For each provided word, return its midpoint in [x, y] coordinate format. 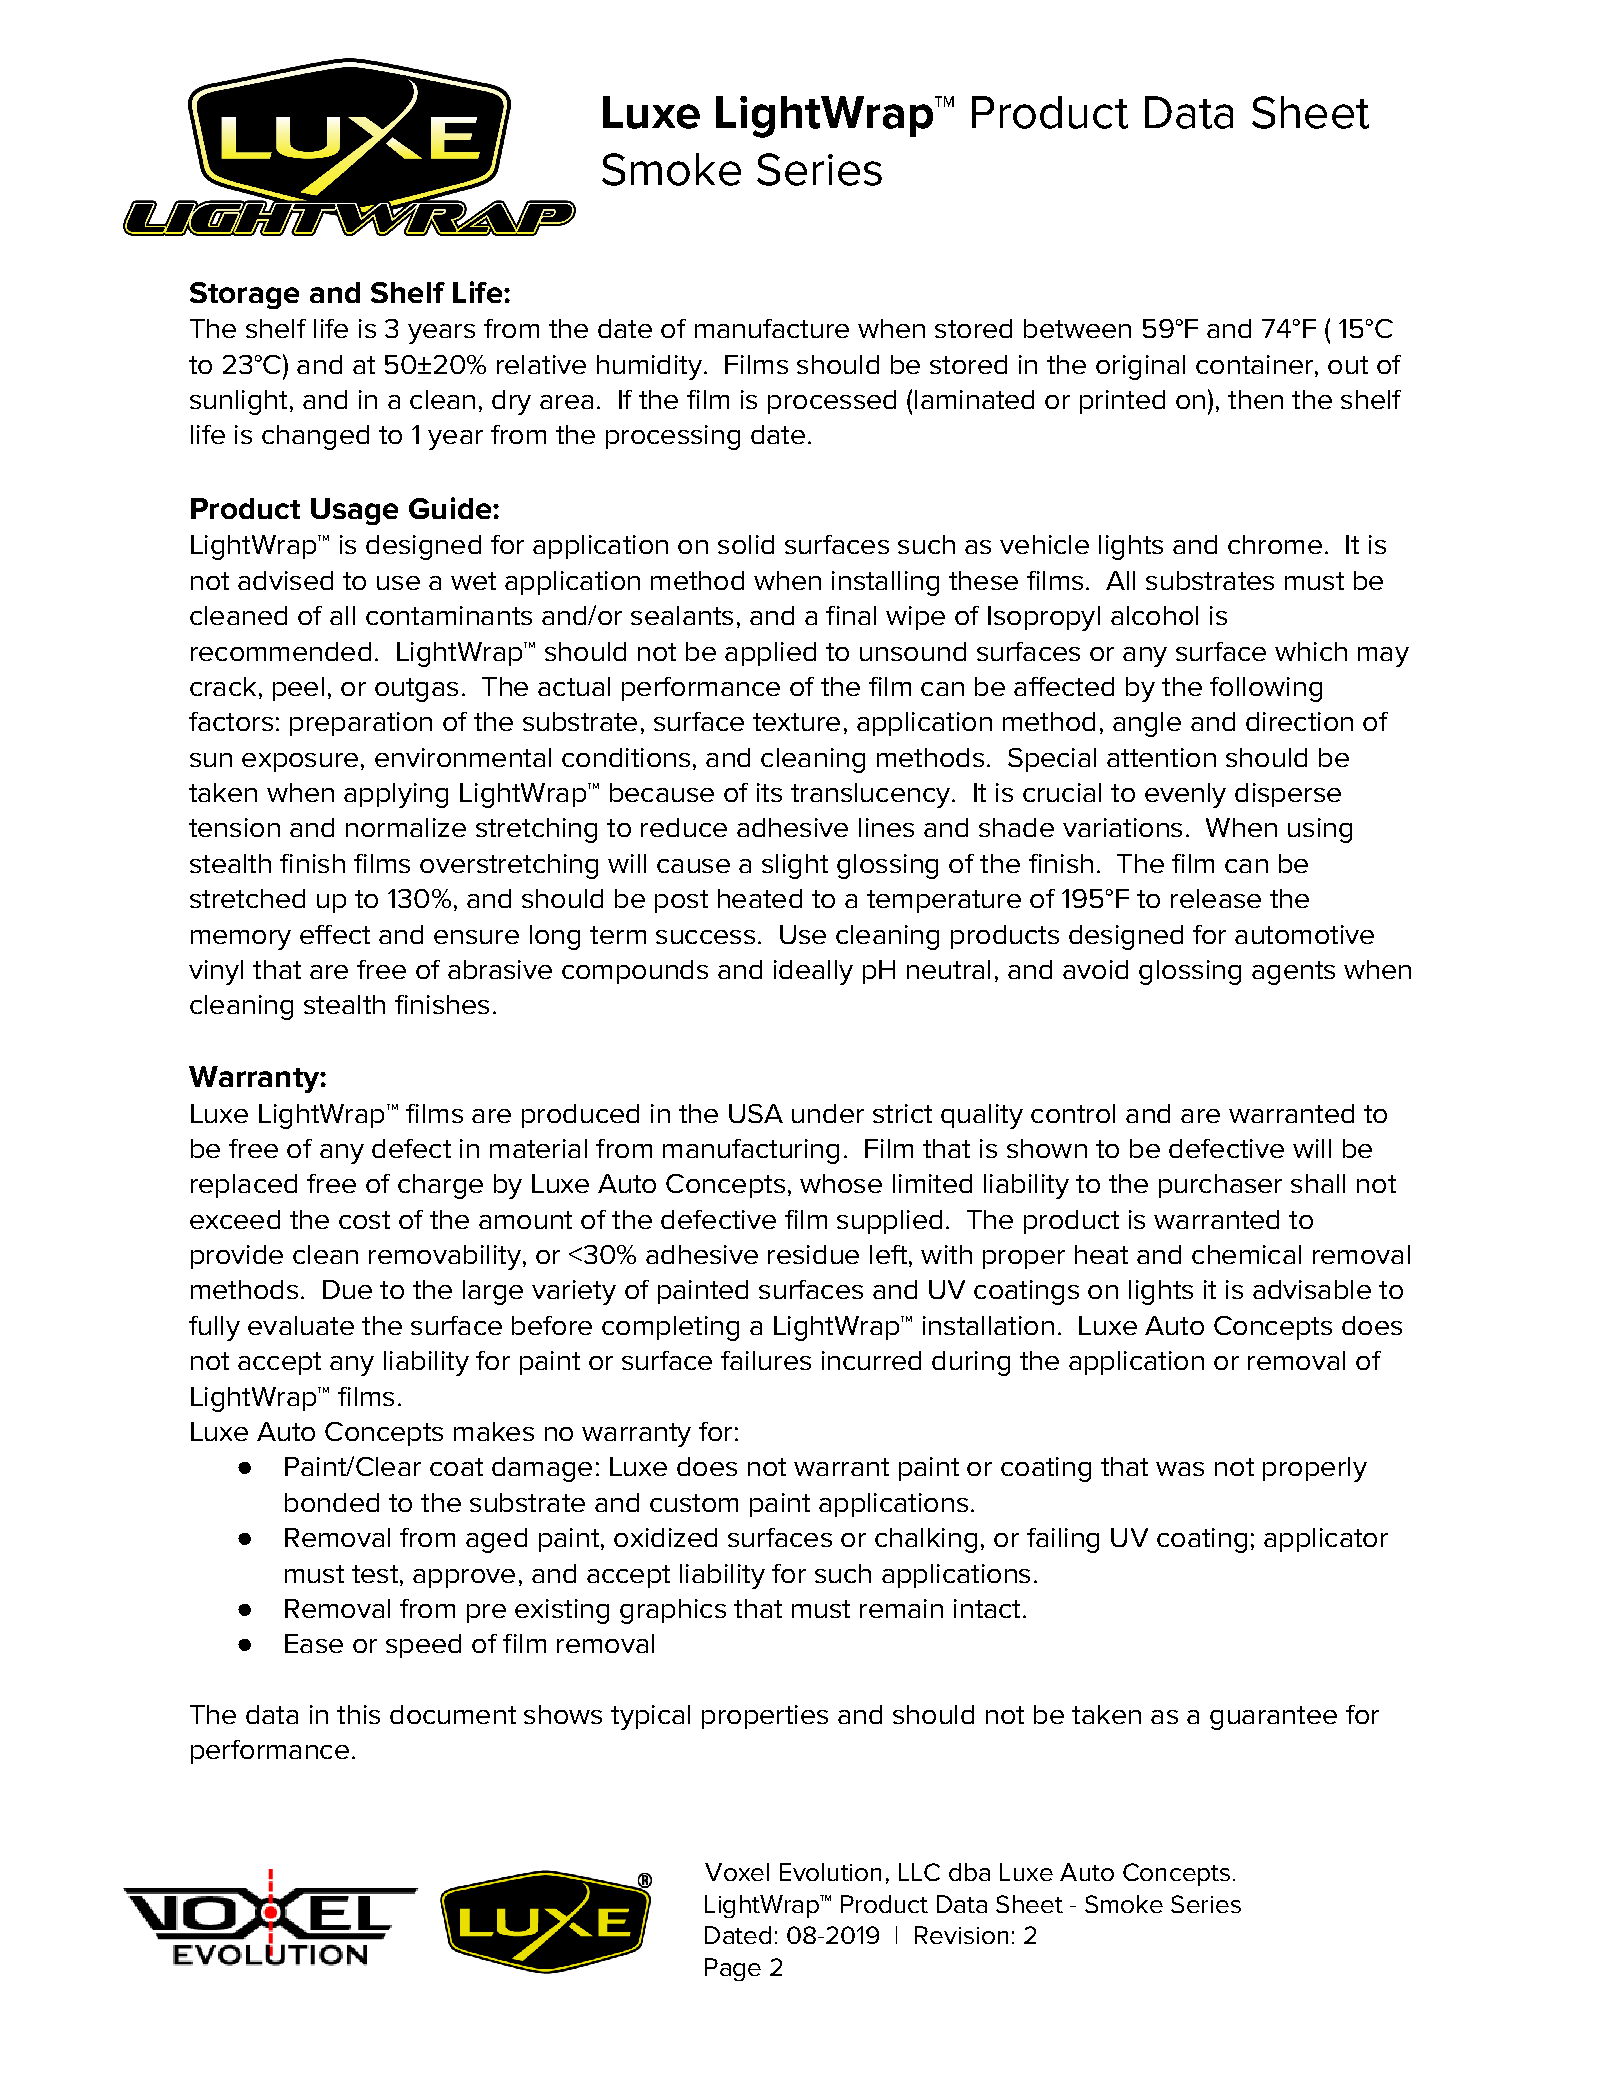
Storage [244, 295]
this [358, 1714]
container [1254, 364]
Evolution [830, 1872]
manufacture [772, 328]
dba [969, 1872]
